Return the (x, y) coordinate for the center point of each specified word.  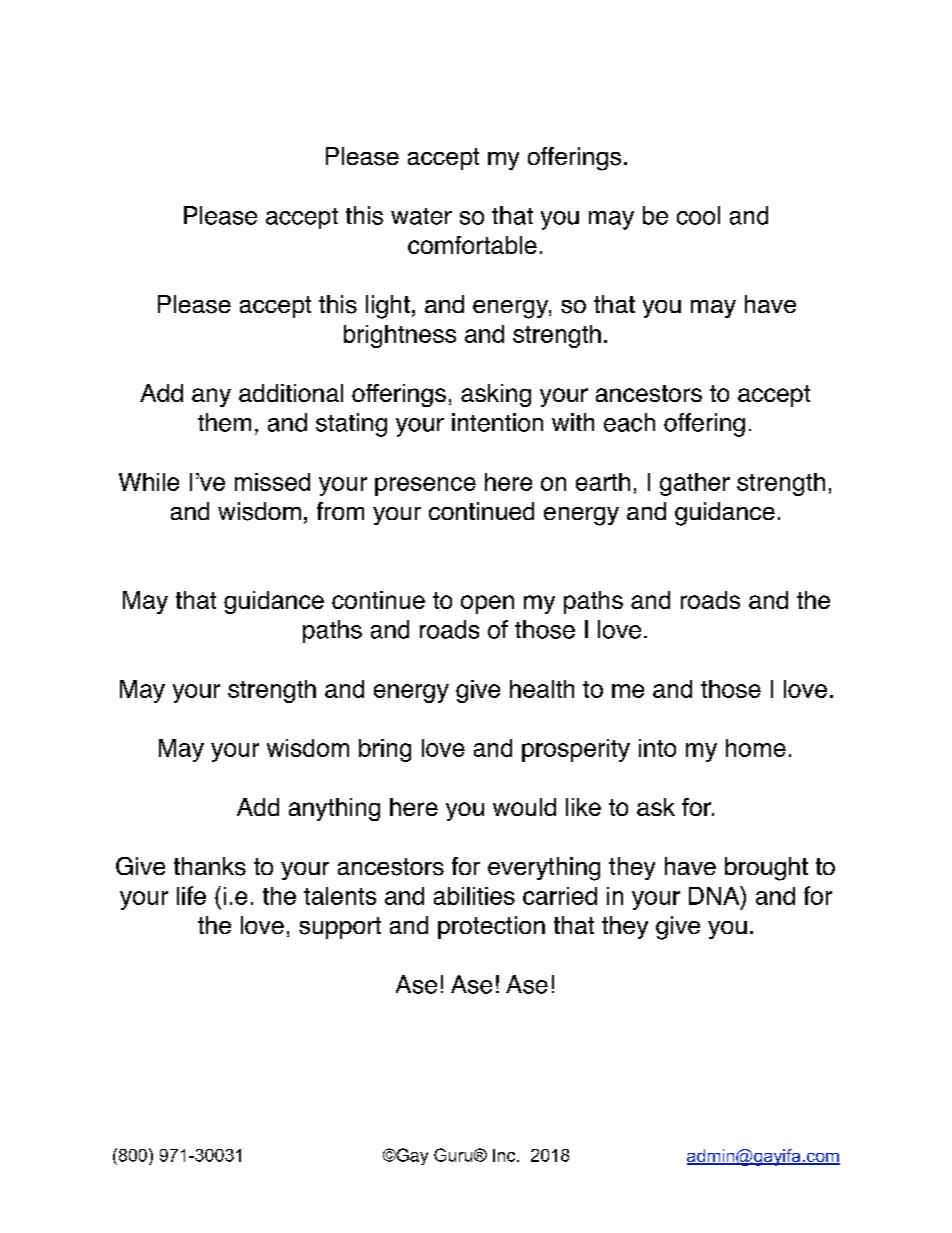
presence (425, 486)
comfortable (472, 245)
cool (698, 215)
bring (385, 750)
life (191, 895)
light (388, 307)
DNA (715, 895)
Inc (505, 1155)
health (542, 689)
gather (695, 484)
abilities (474, 896)
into (657, 748)
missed (272, 482)
